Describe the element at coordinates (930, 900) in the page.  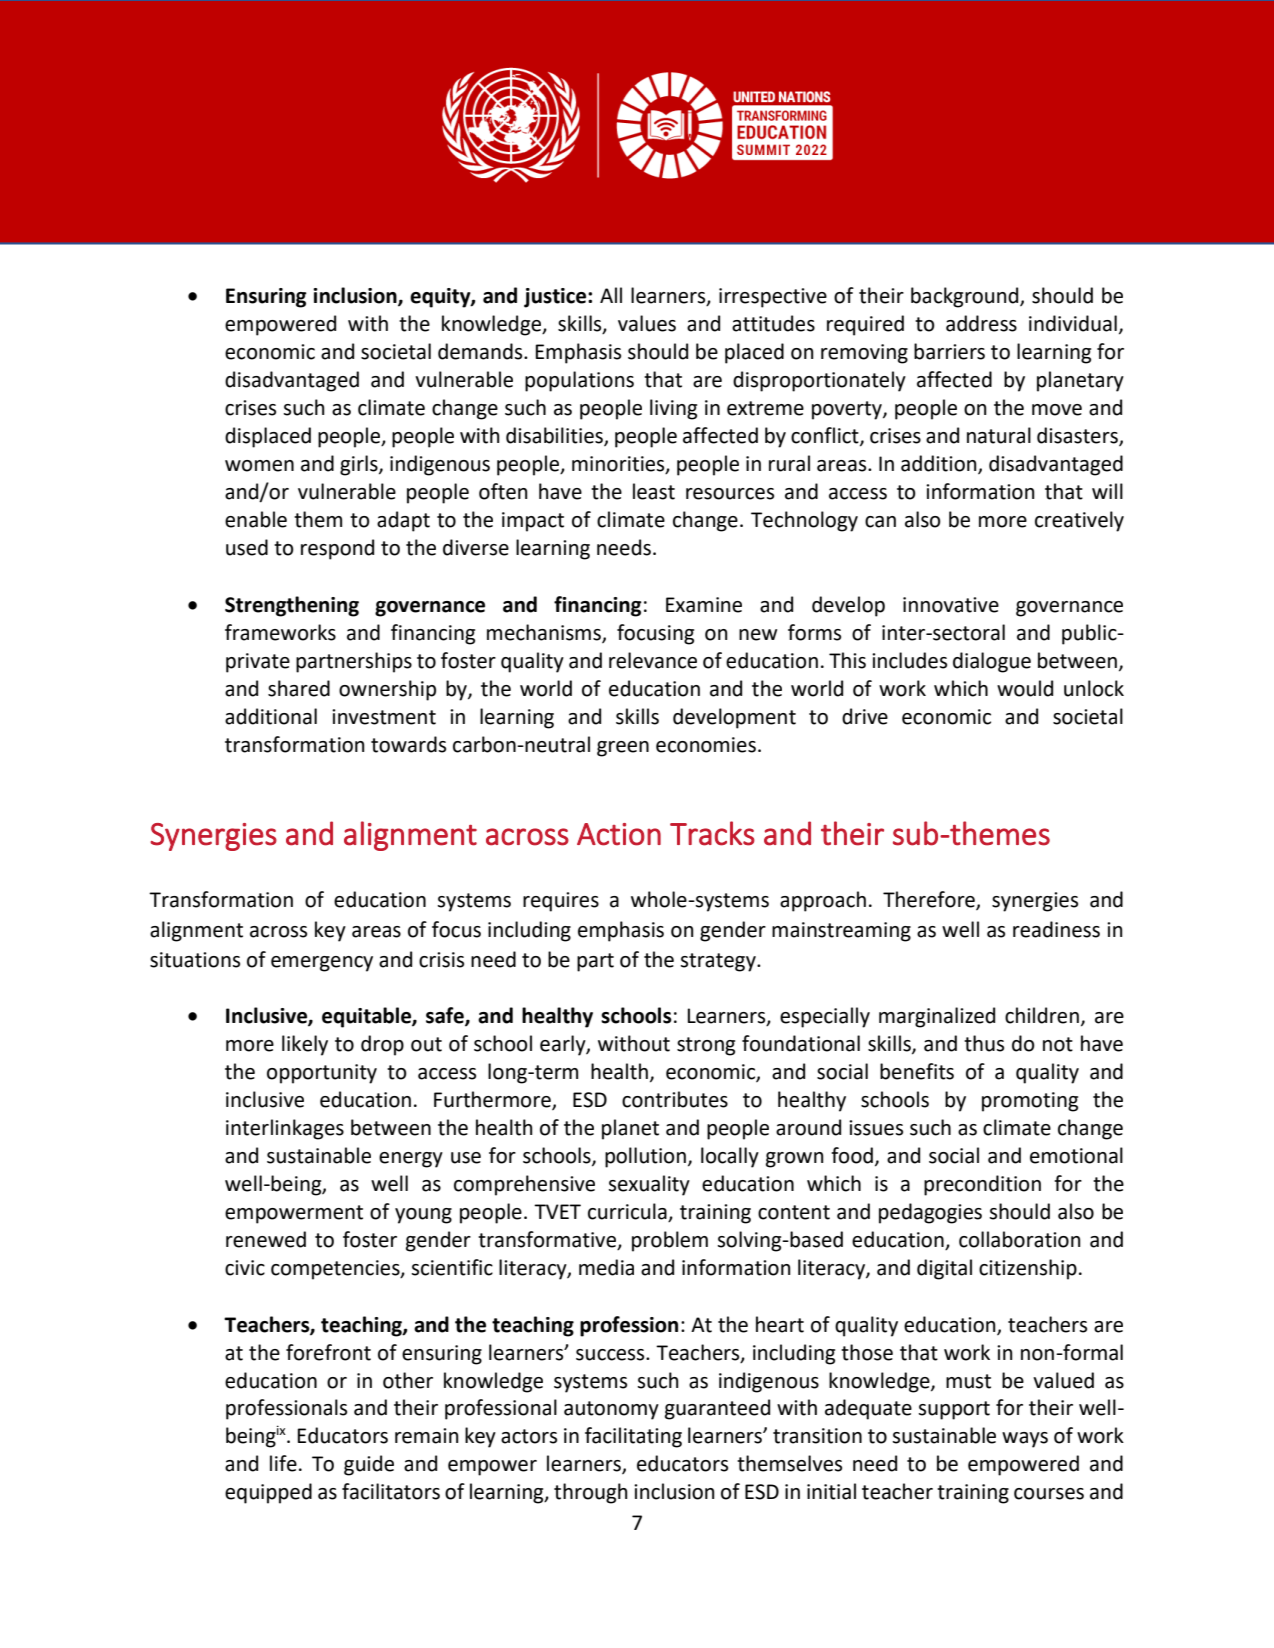
I see `Therefore` at that location.
